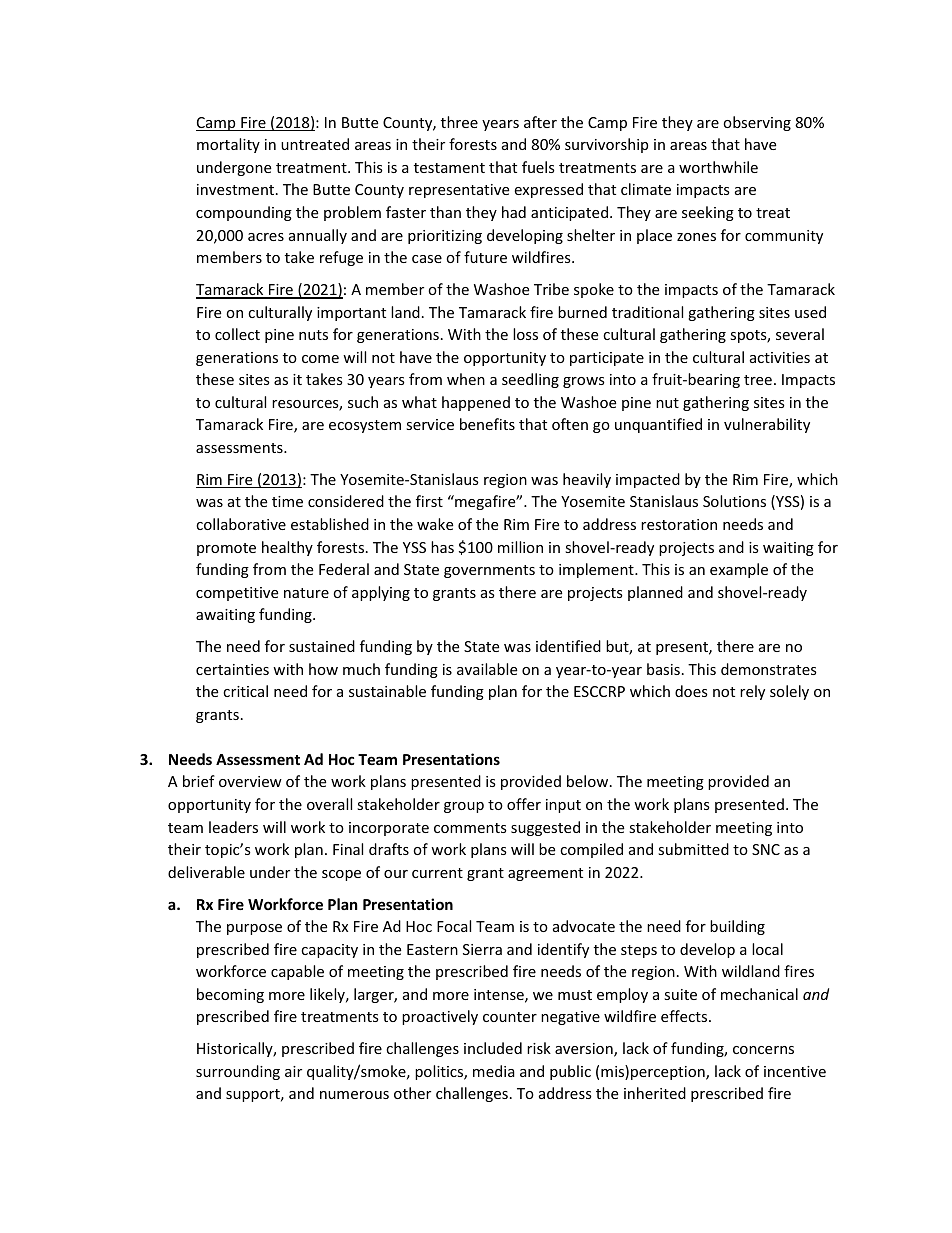 The image size is (952, 1233). What do you see at coordinates (739, 570) in the screenshot?
I see `example` at bounding box center [739, 570].
